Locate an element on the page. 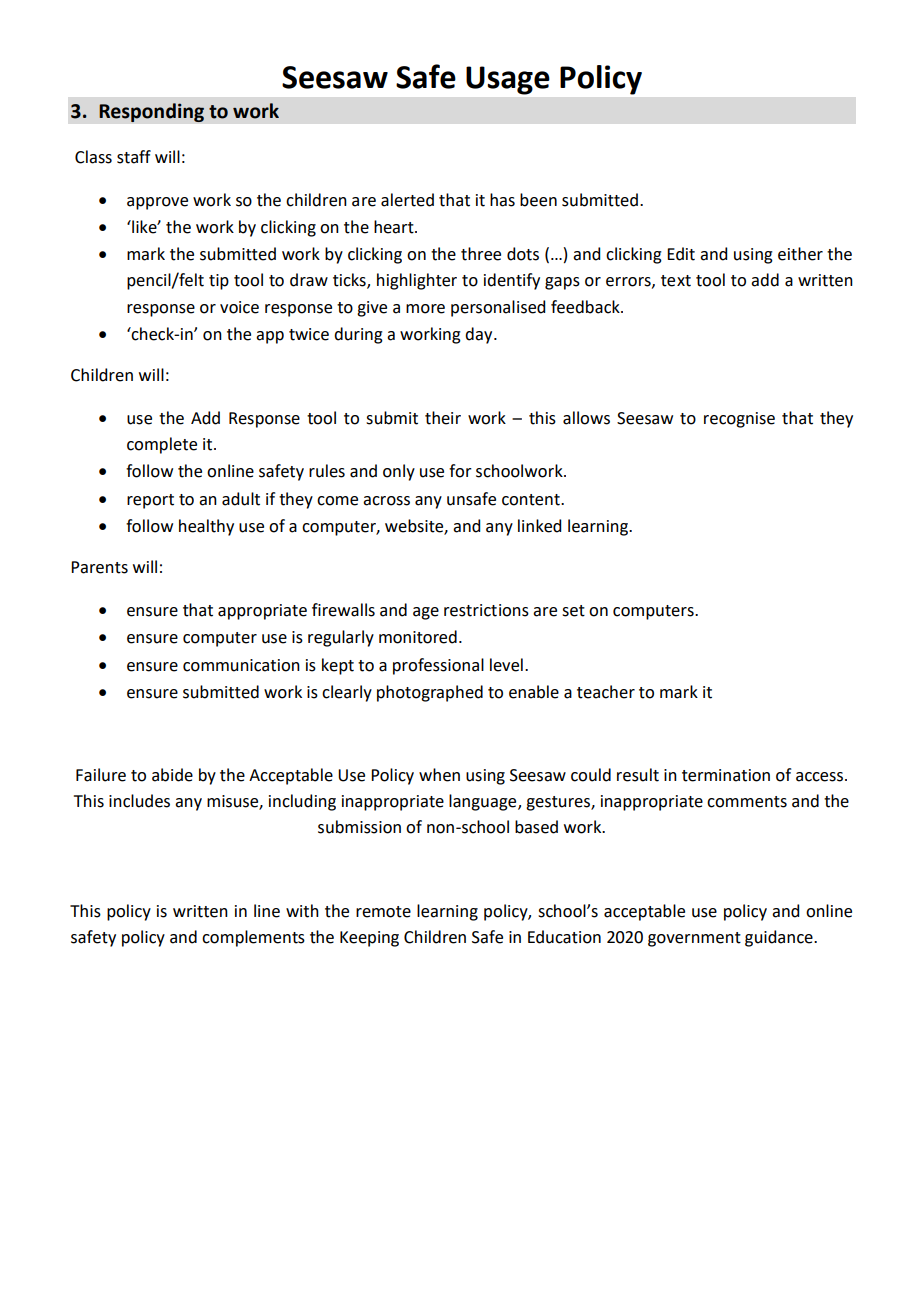  complements is located at coordinates (253, 938).
